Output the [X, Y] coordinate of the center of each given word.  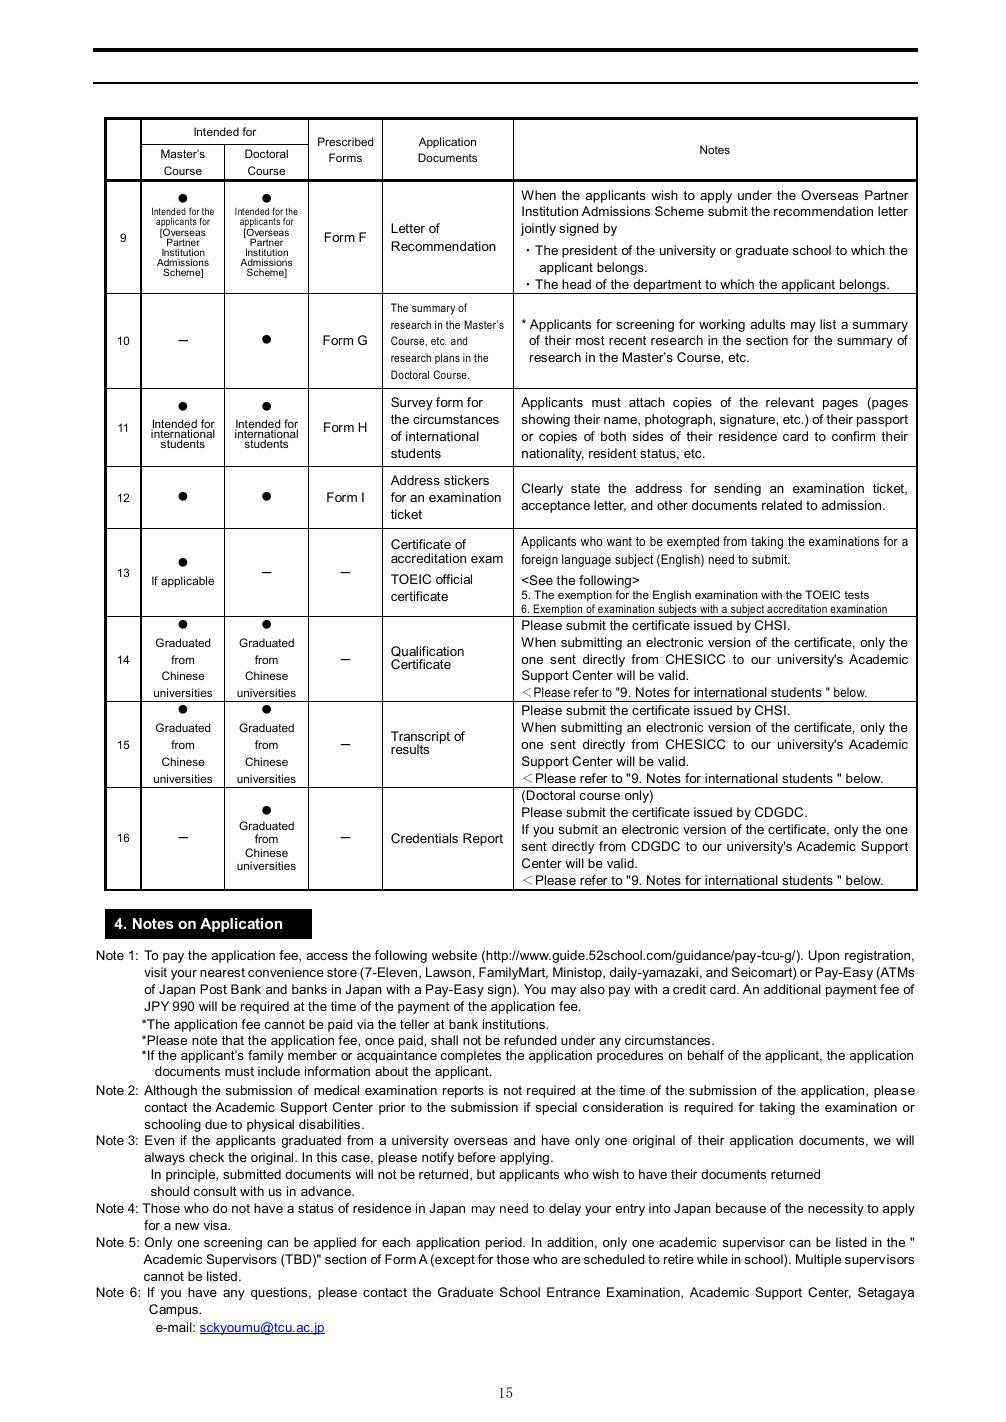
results [410, 749]
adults [767, 324]
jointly [538, 229]
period [505, 1243]
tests [856, 595]
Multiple [818, 1260]
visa [217, 1225]
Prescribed [346, 141]
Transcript [420, 738]
